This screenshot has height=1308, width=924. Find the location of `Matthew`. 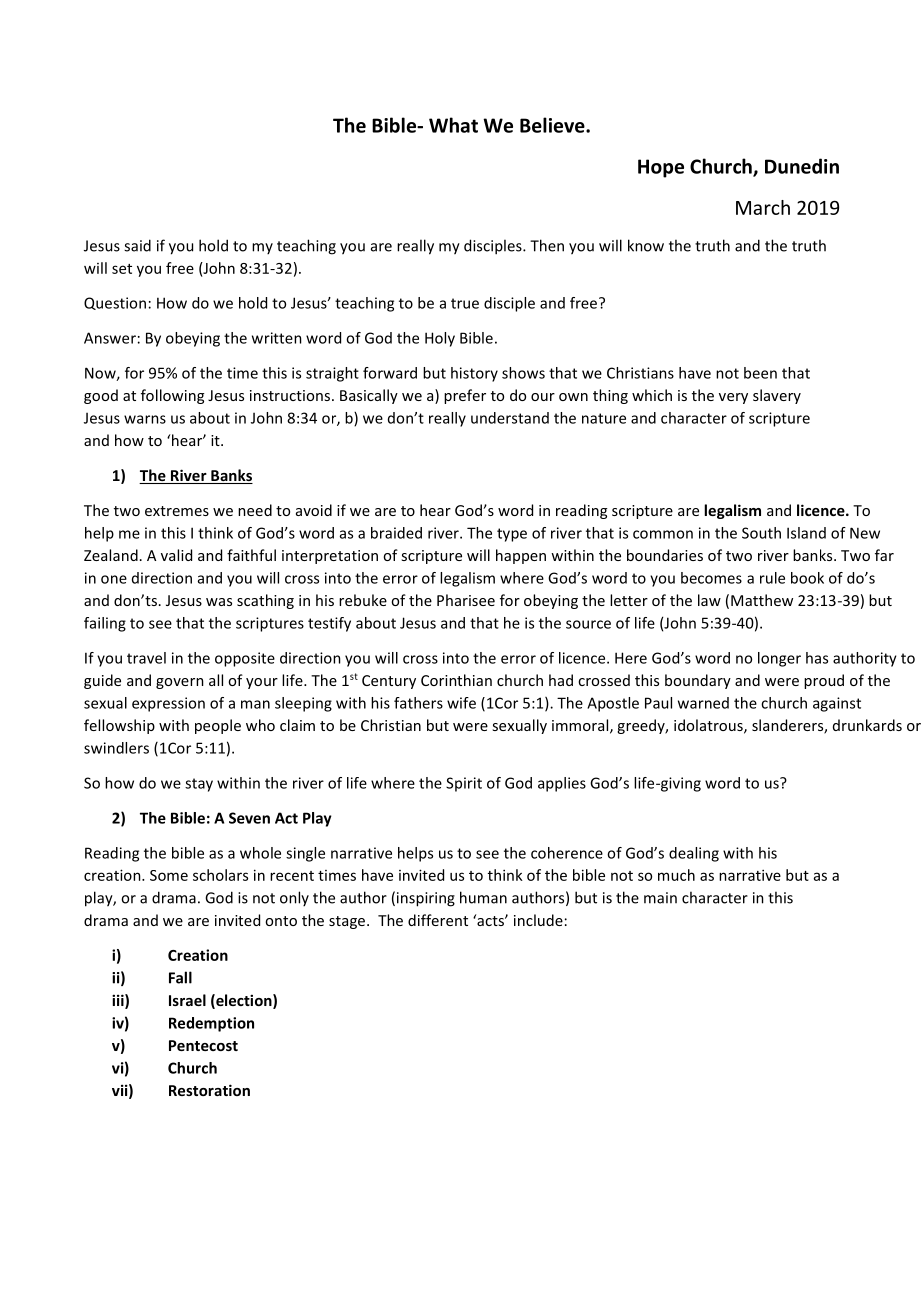

Matthew is located at coordinates (762, 600).
